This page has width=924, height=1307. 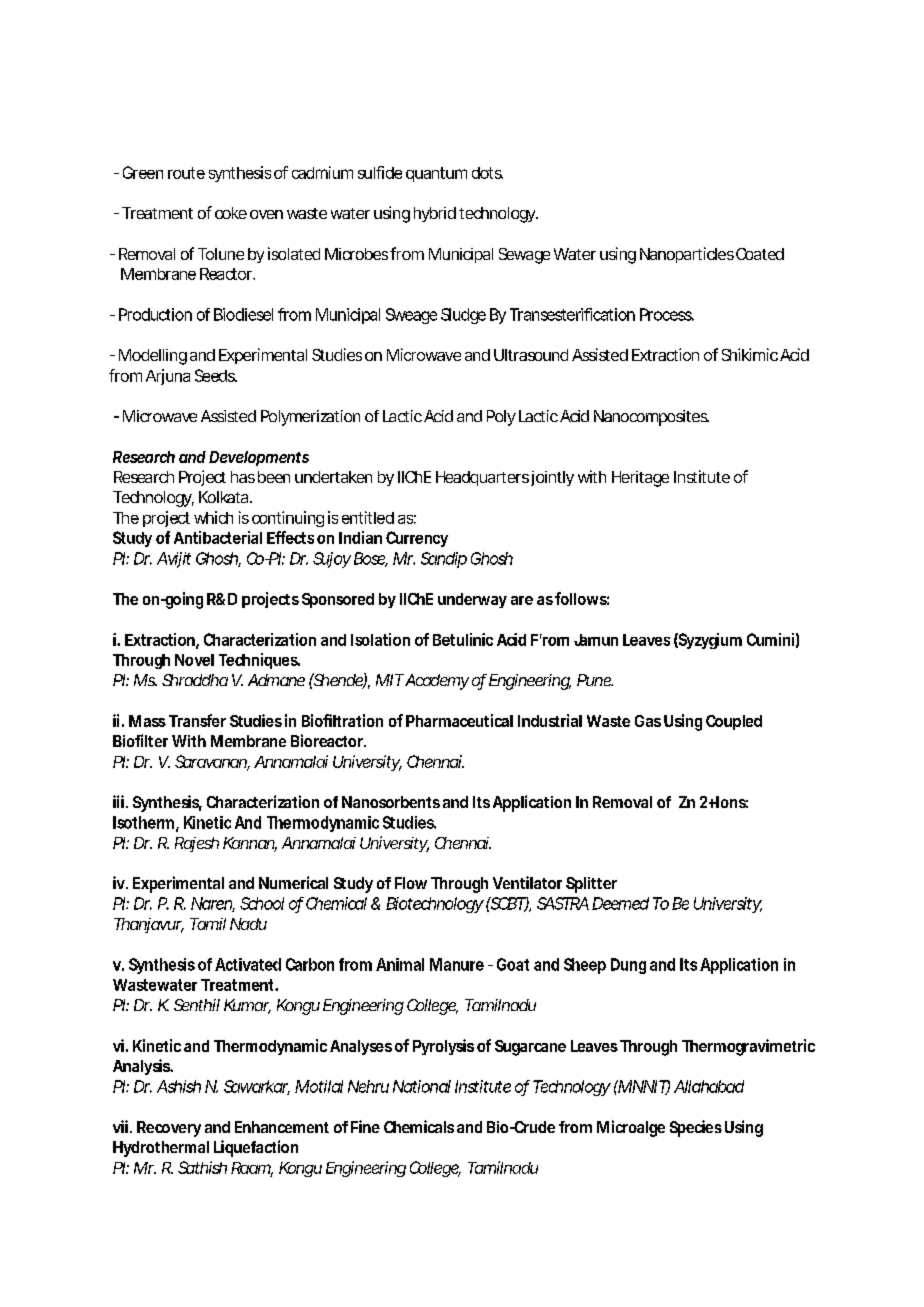 I want to click on Nanoparticles, so click(x=687, y=255).
